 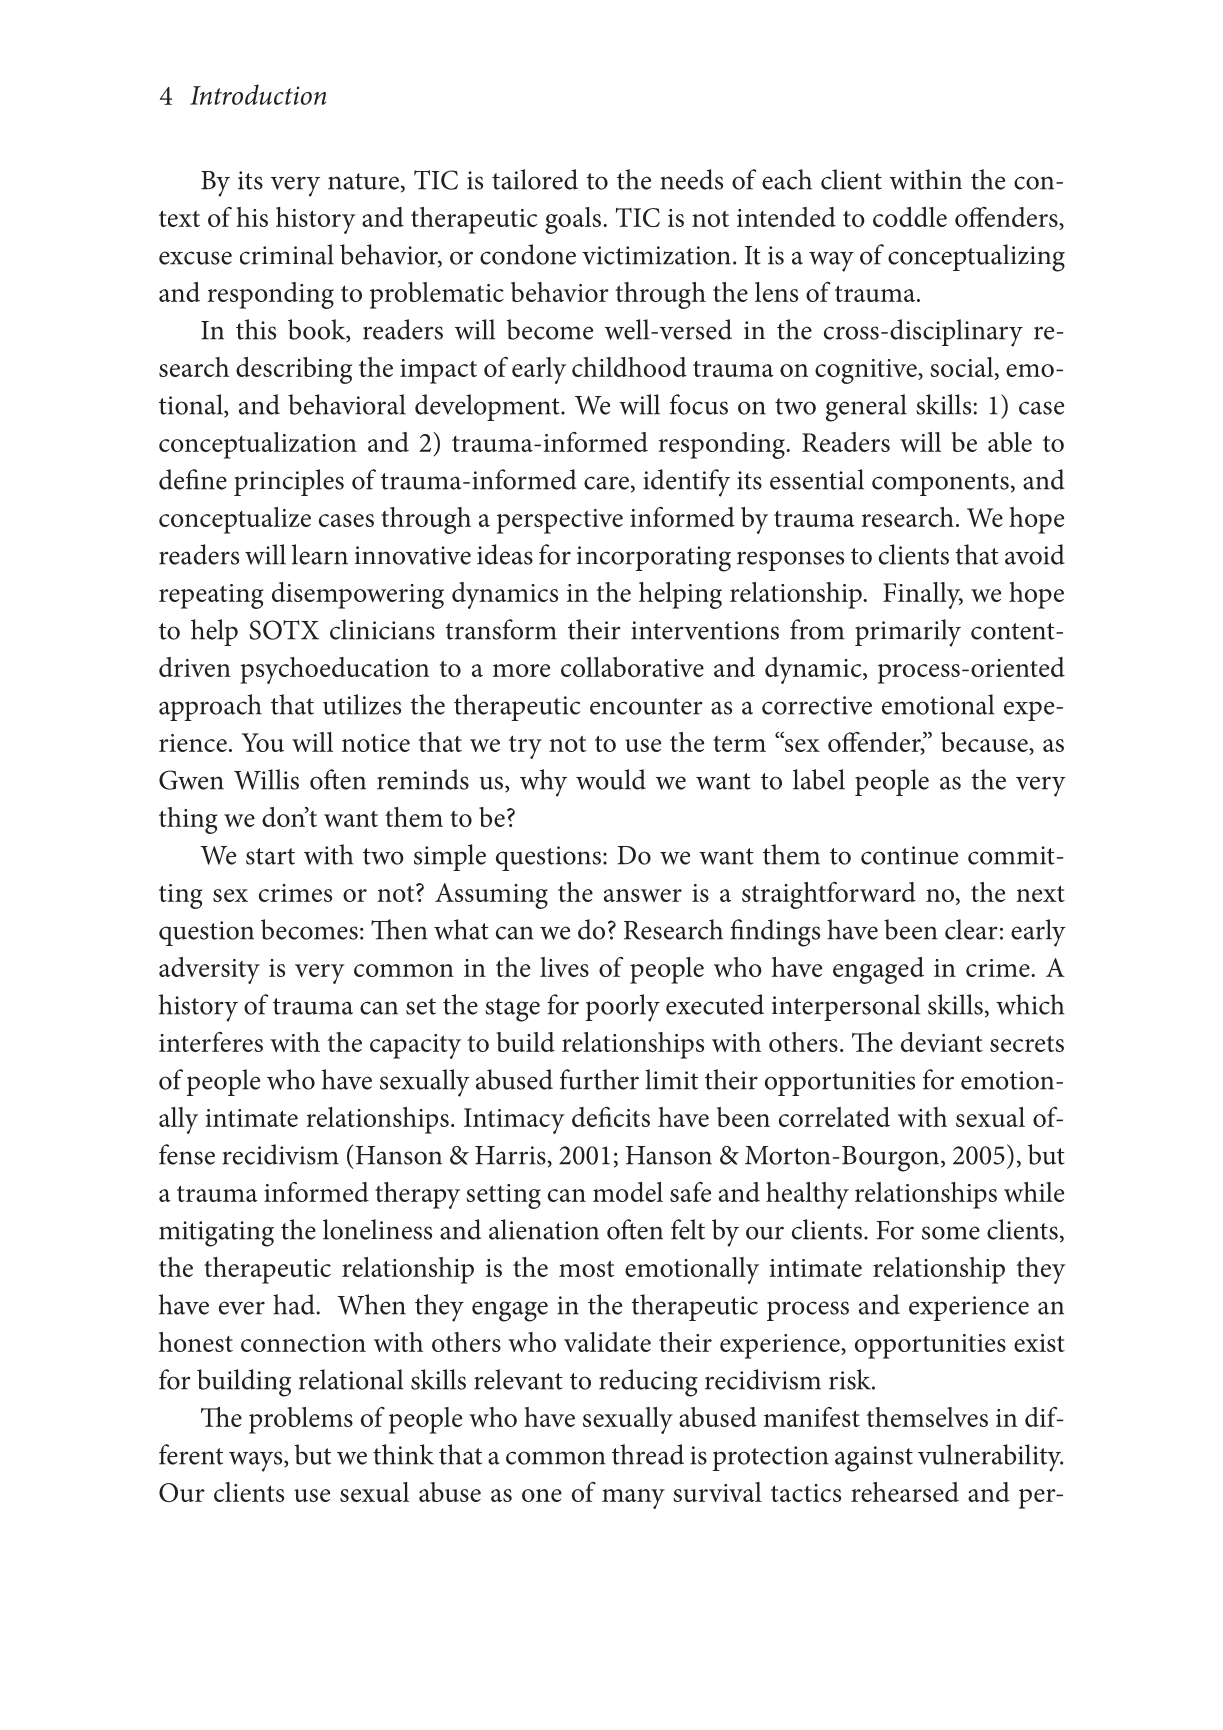 I want to click on some, so click(x=951, y=1233).
